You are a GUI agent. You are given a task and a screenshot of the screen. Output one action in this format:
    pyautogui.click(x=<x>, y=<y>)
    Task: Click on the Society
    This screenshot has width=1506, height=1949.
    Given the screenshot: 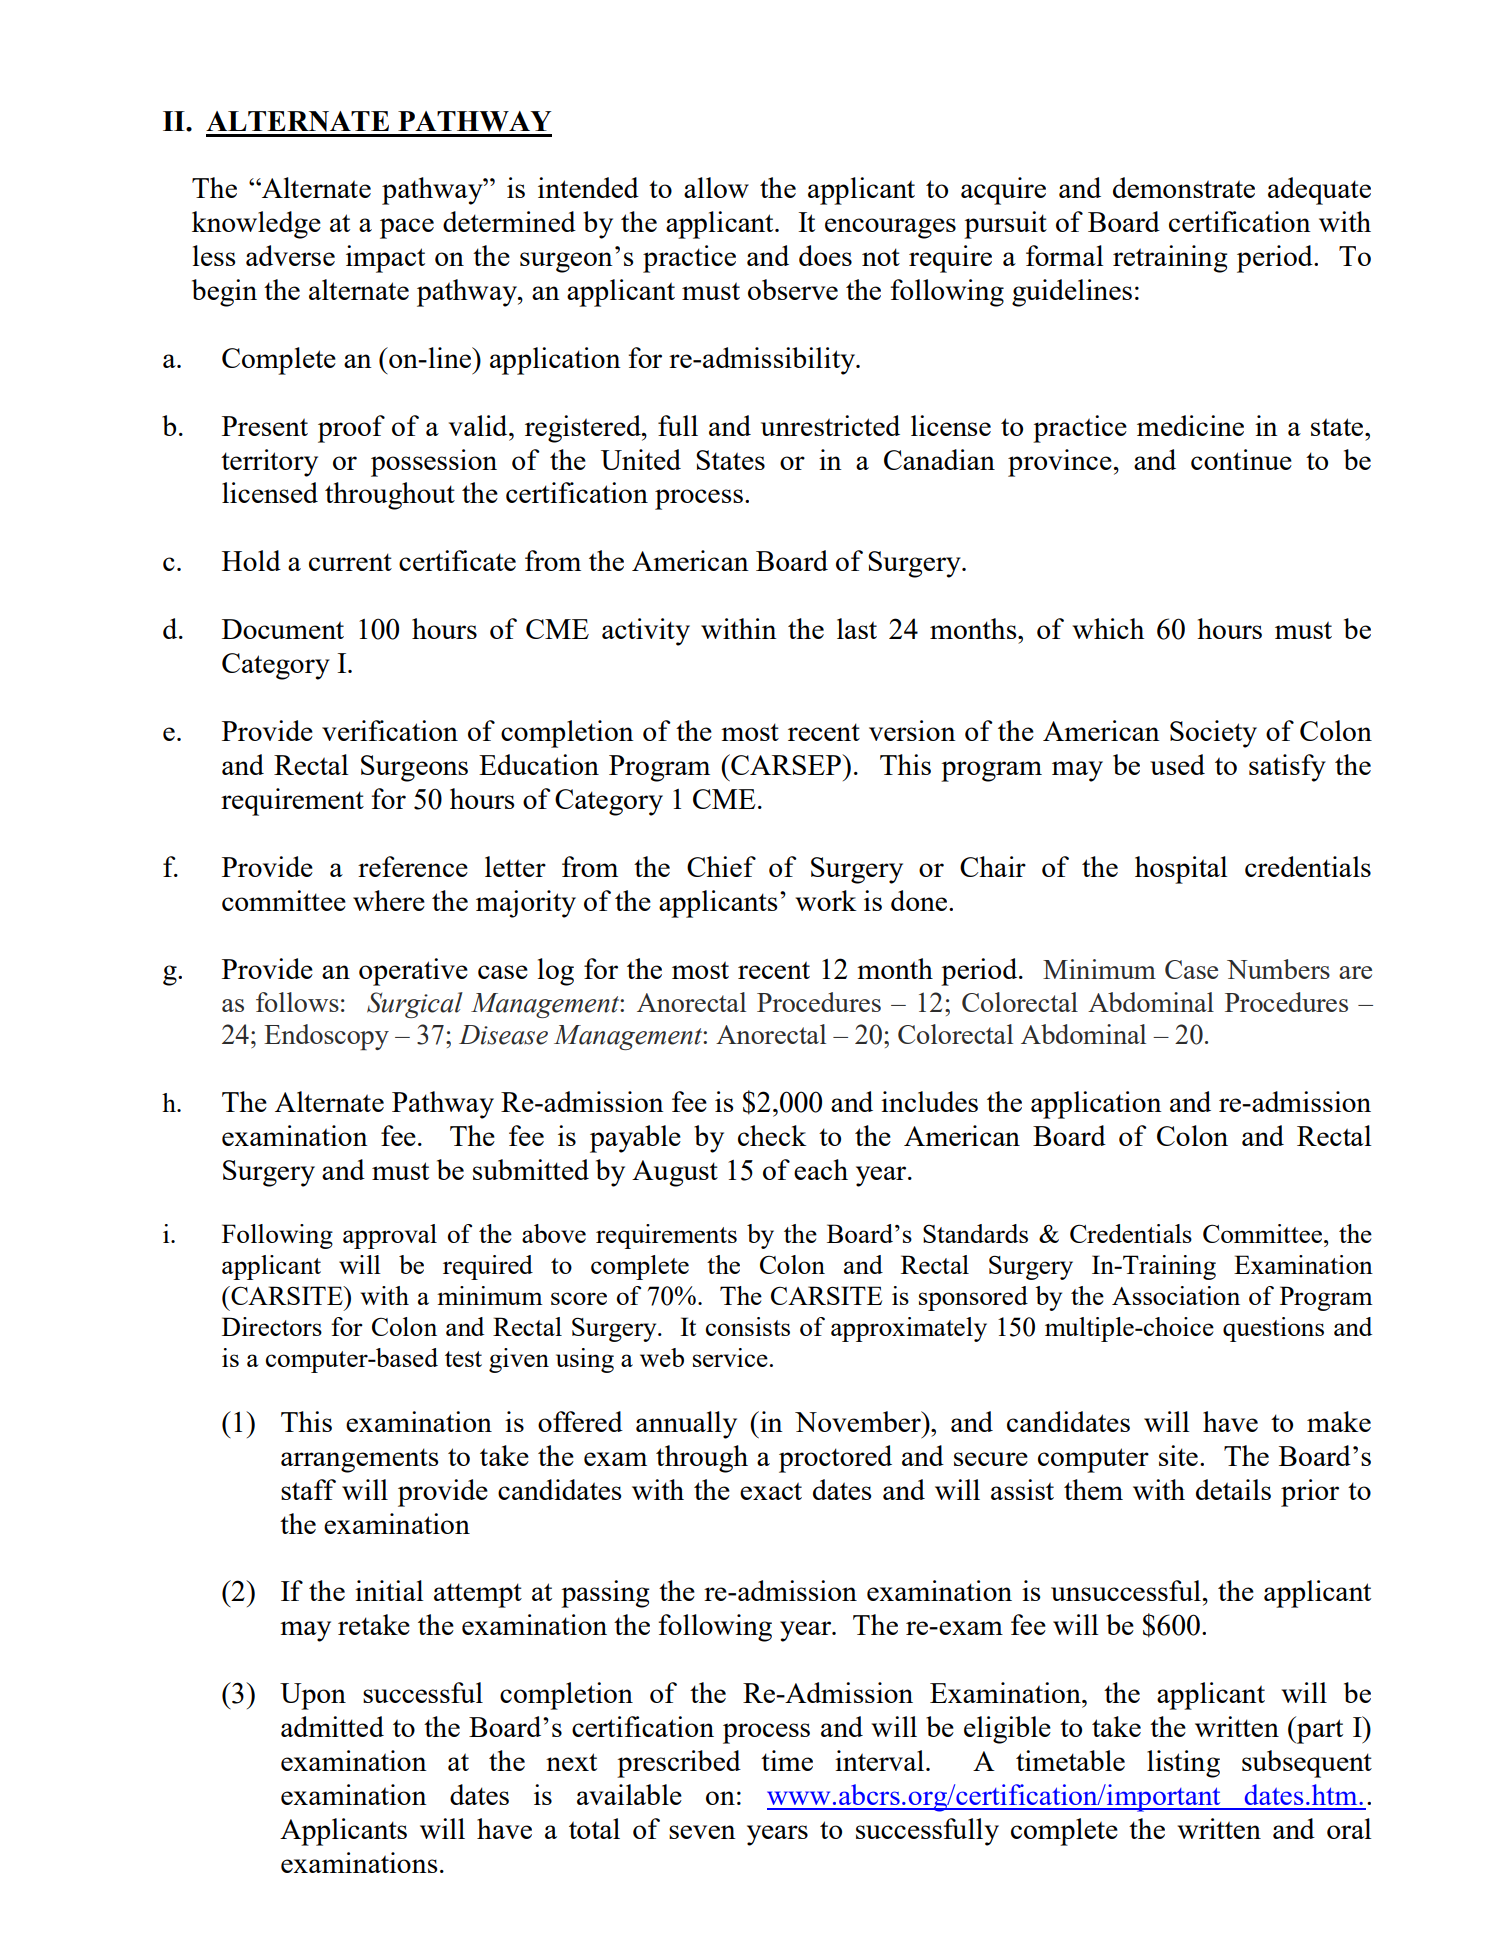 What is the action you would take?
    pyautogui.click(x=1213, y=734)
